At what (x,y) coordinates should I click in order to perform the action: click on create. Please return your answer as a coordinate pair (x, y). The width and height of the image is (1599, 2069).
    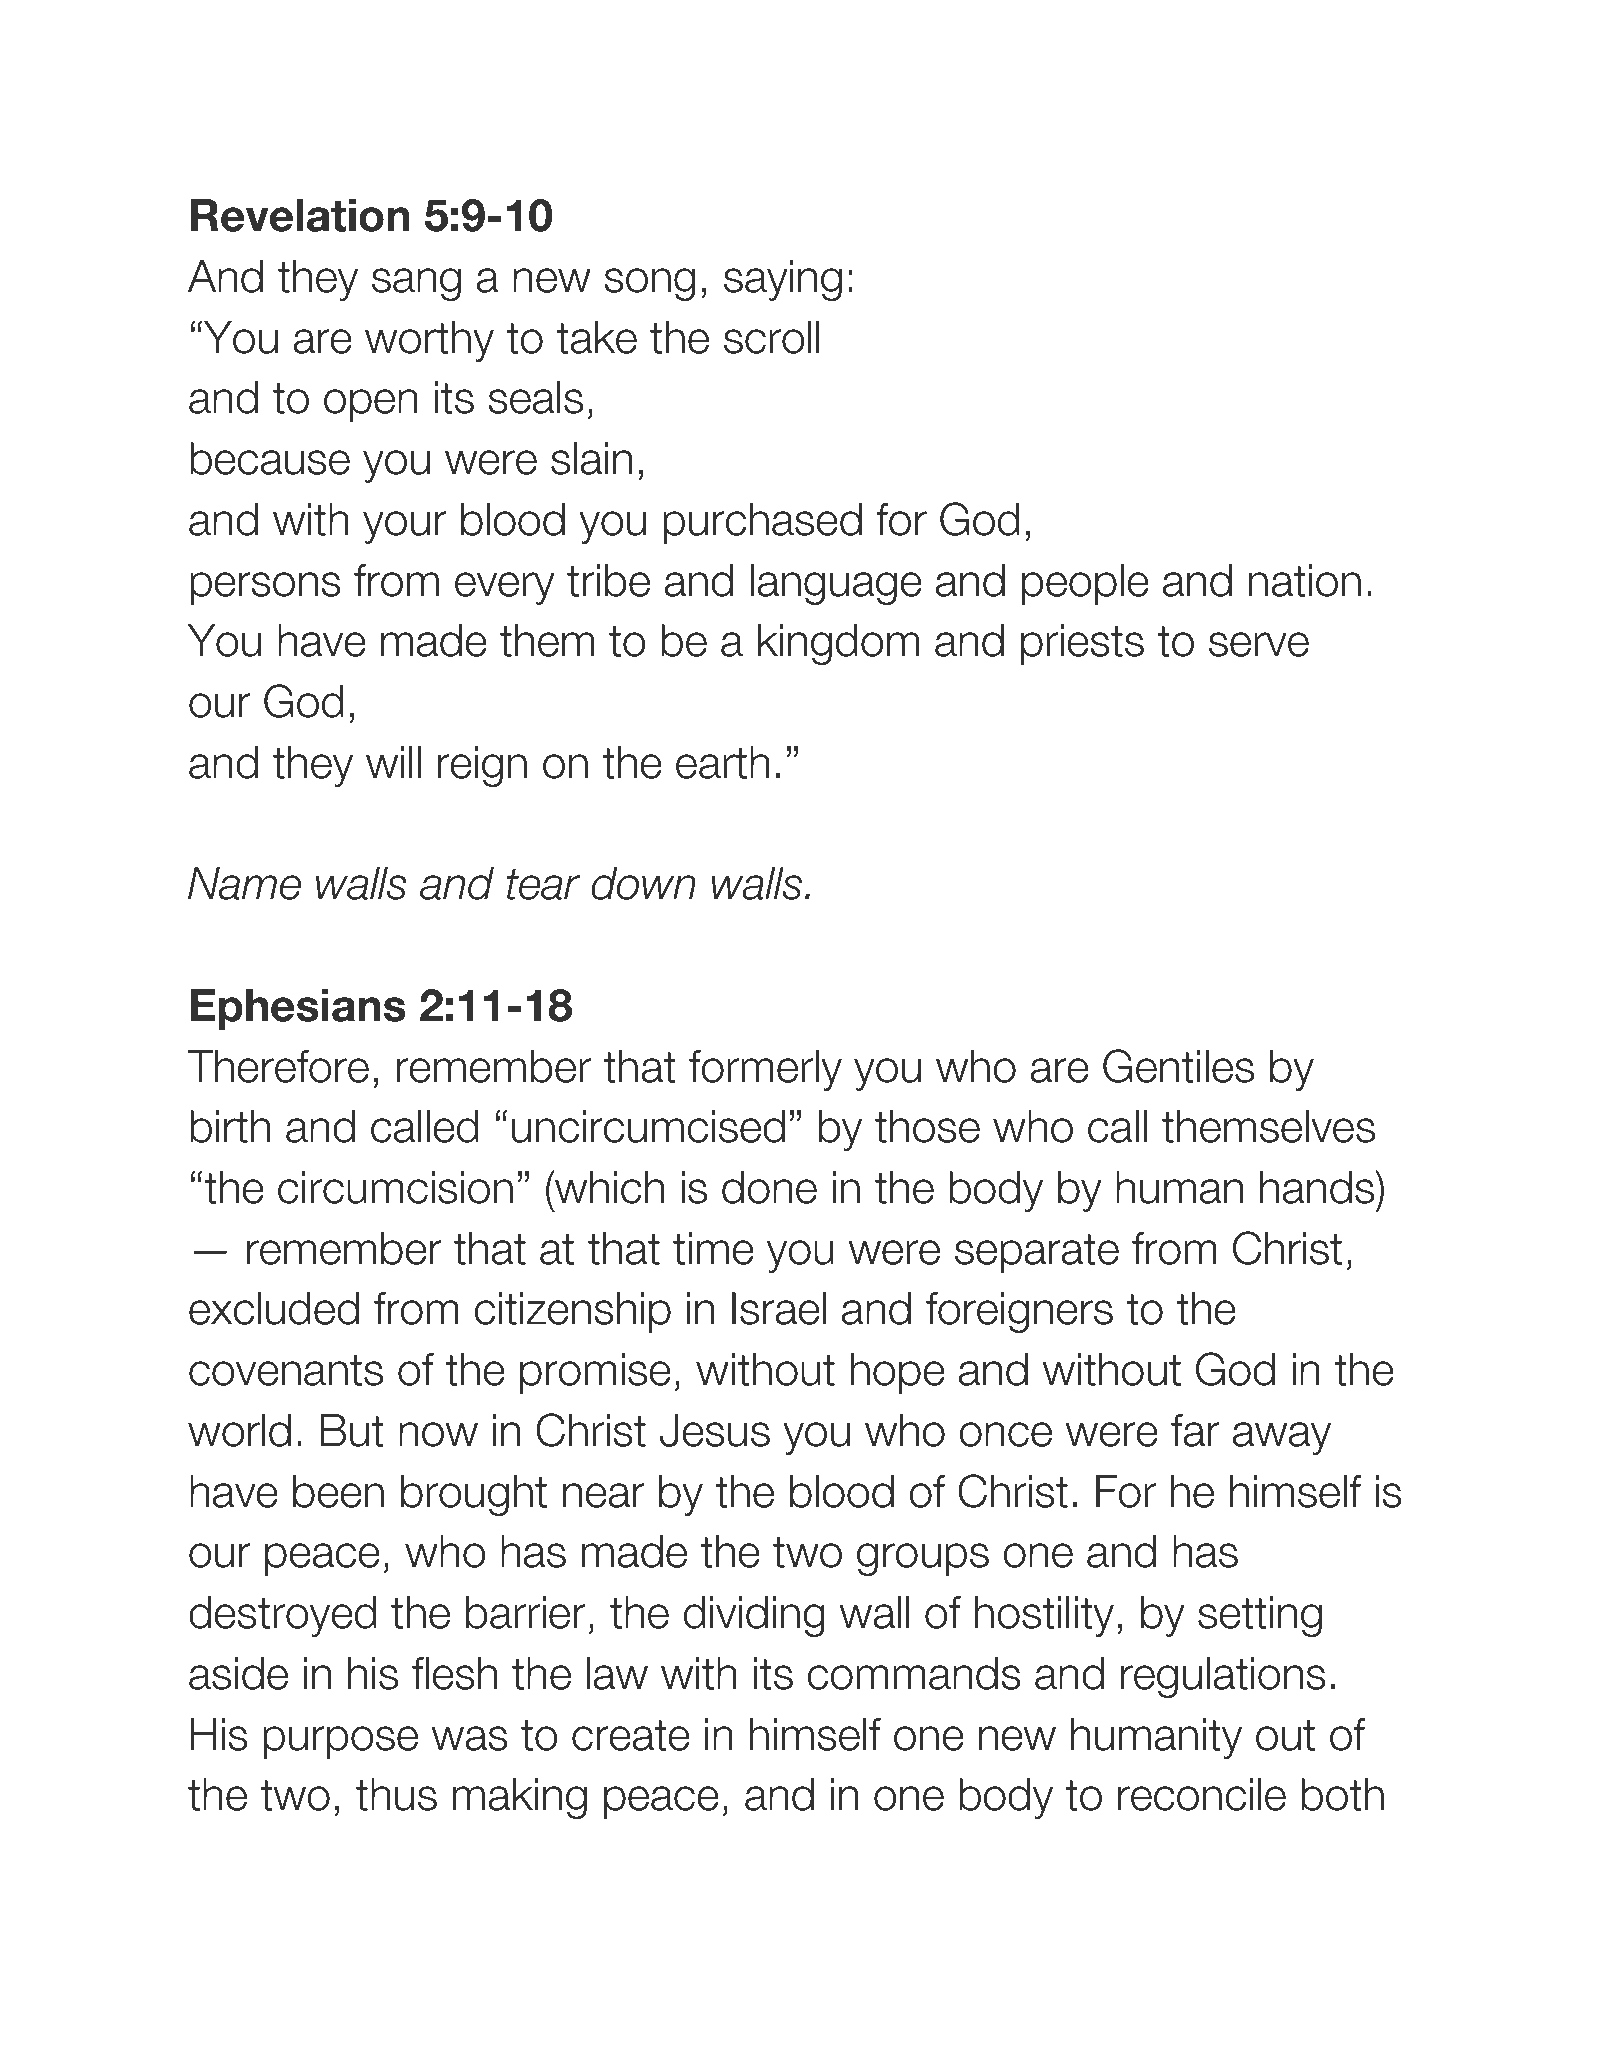
    Looking at the image, I should click on (631, 1735).
